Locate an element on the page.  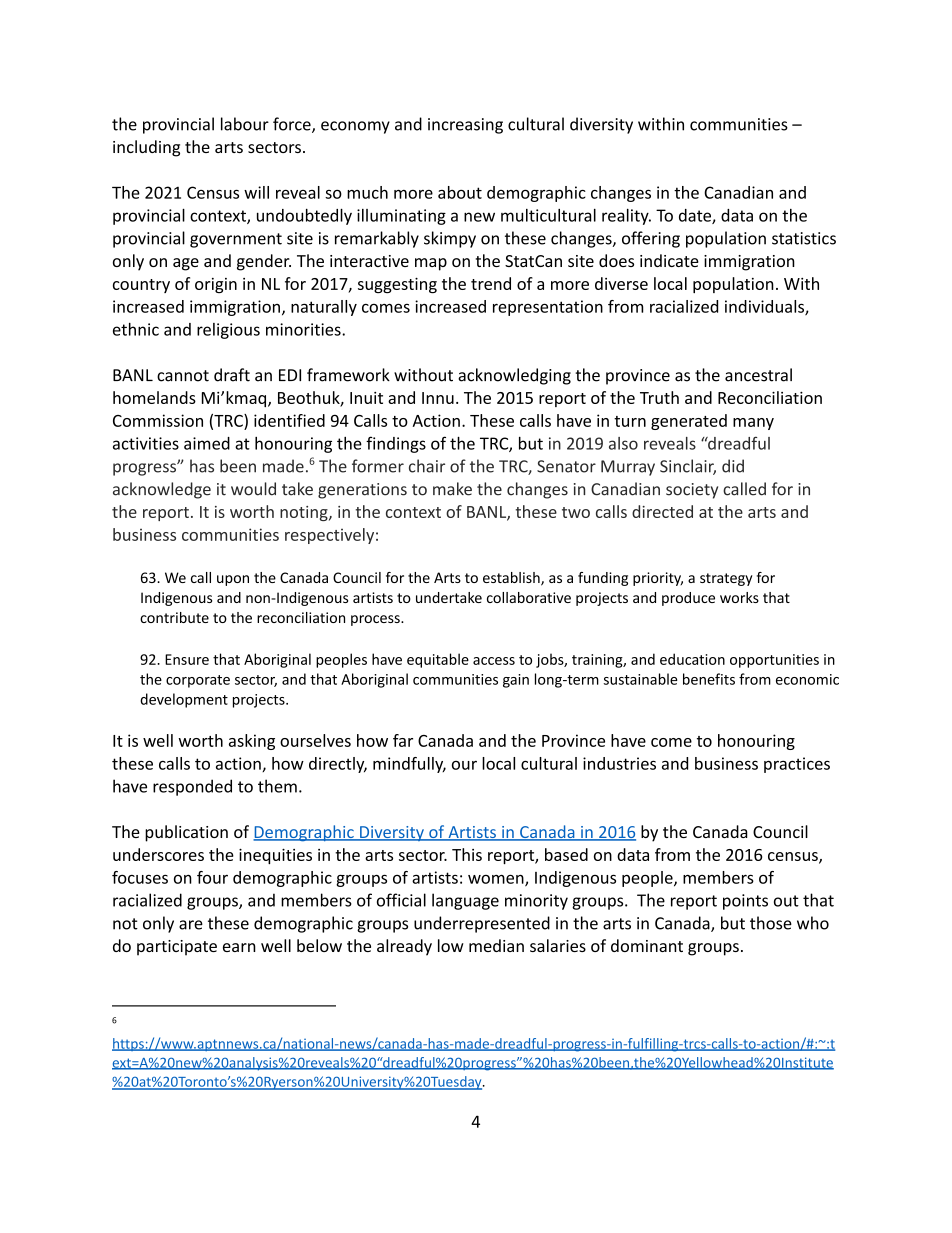
strategy is located at coordinates (726, 579).
